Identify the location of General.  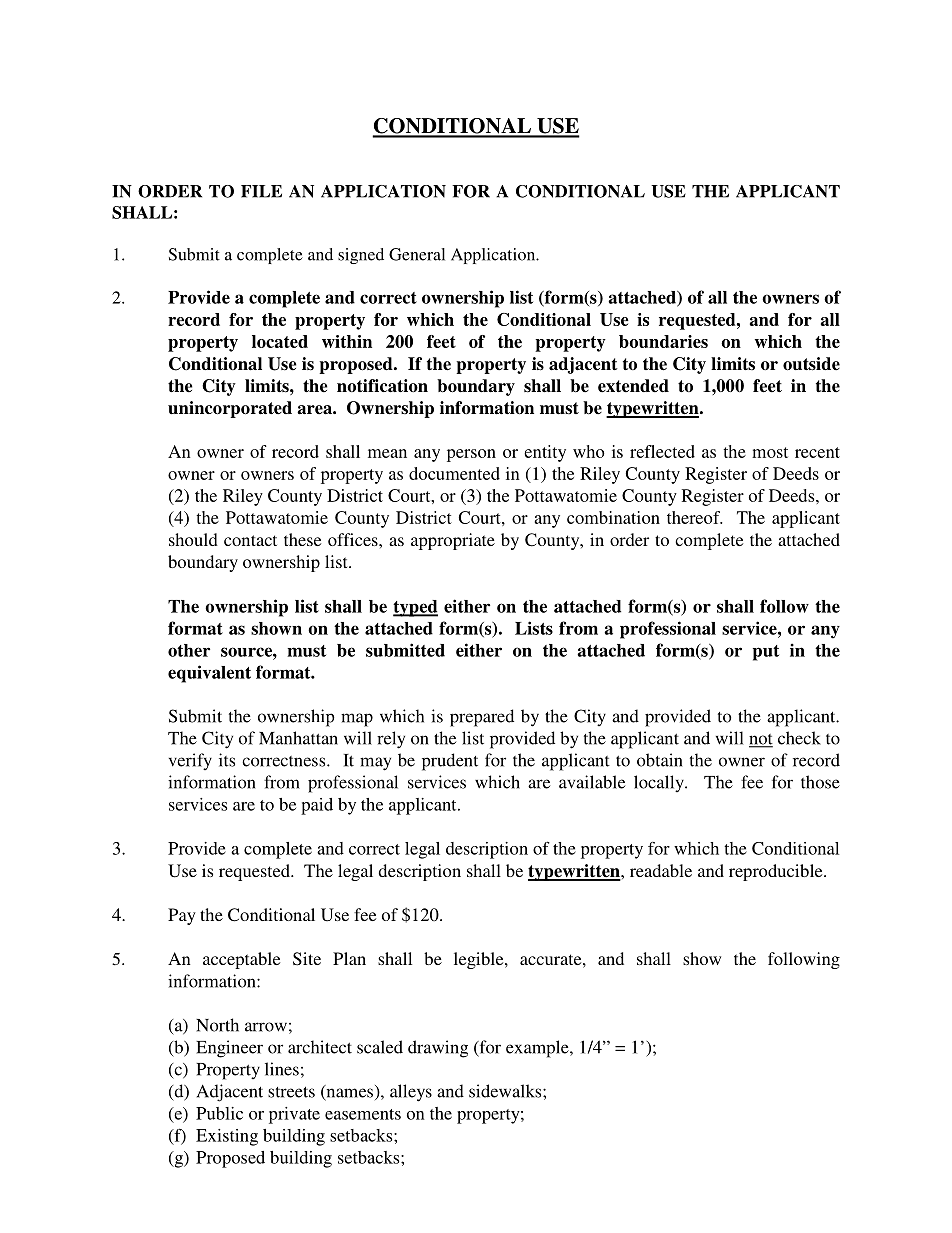
(417, 254).
